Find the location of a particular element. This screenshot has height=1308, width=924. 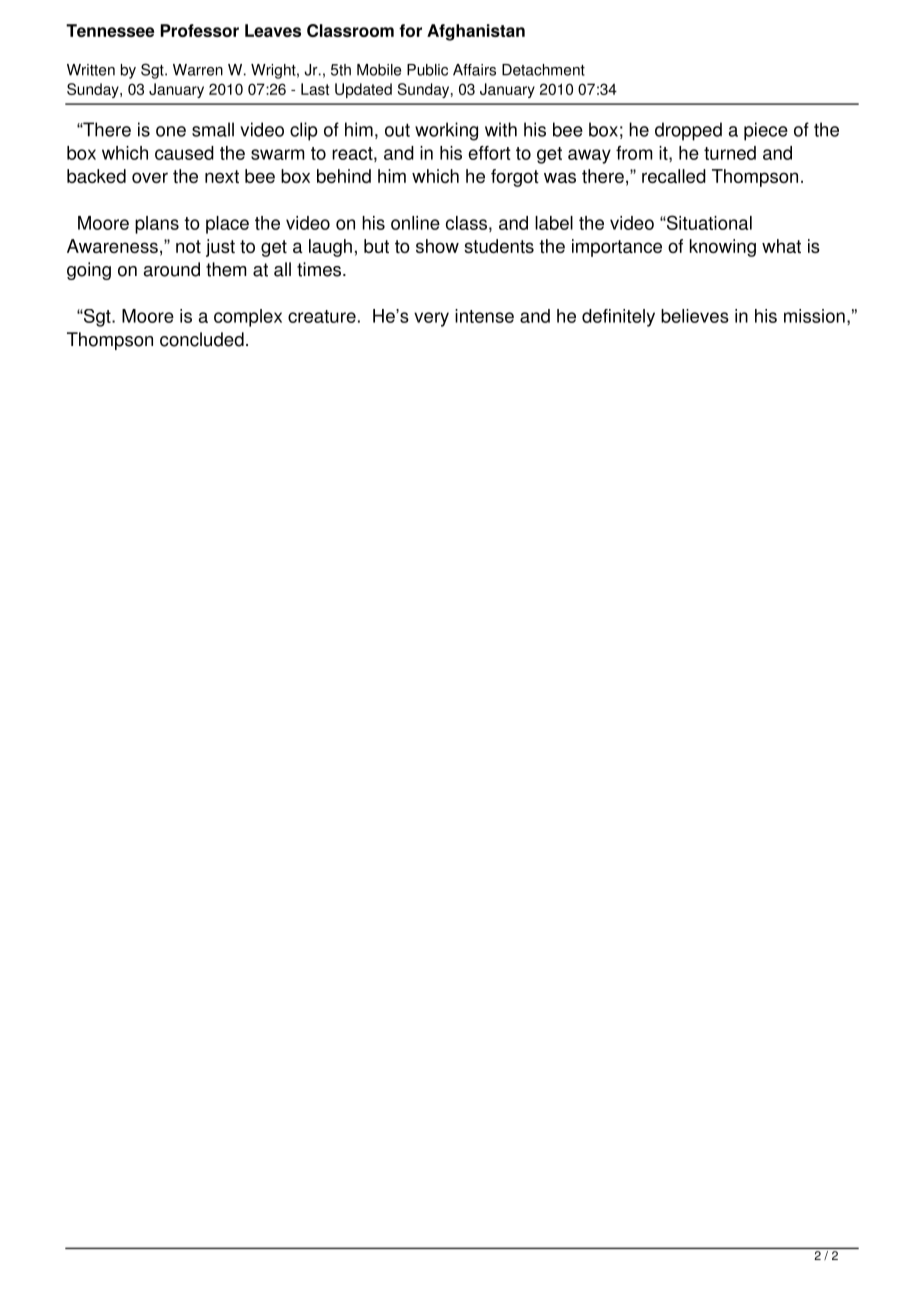

working is located at coordinates (446, 131).
